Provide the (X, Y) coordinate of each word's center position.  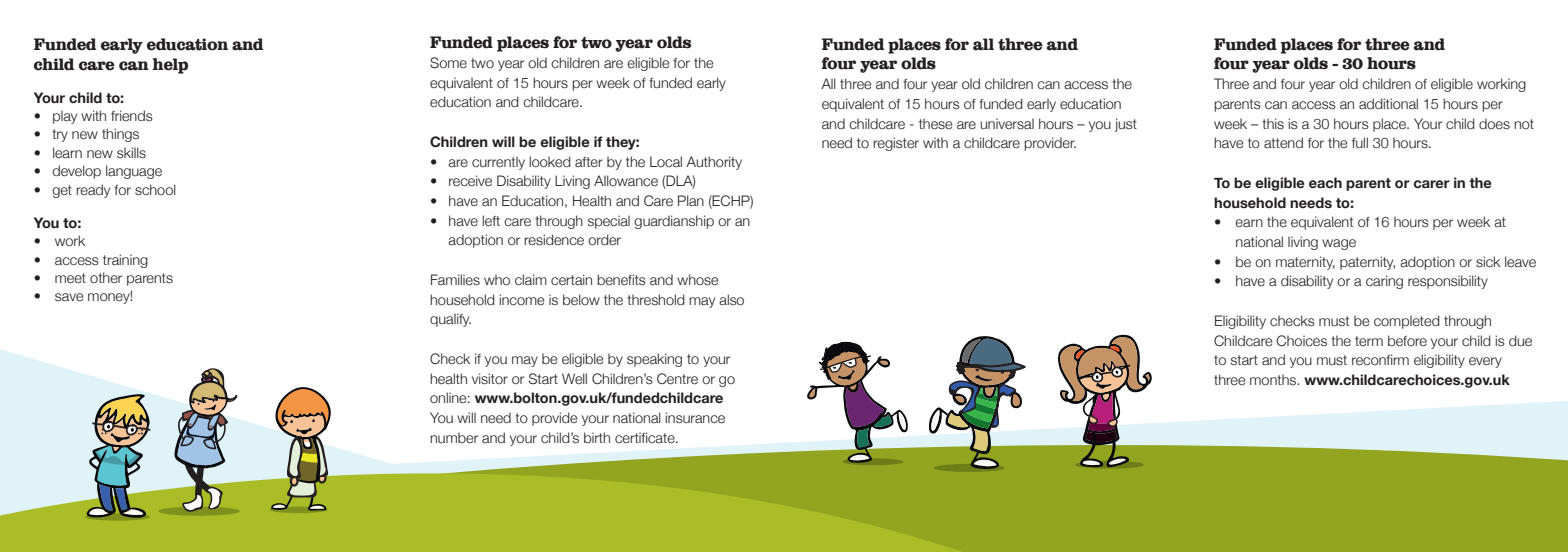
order (604, 239)
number (454, 438)
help (170, 66)
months (1274, 379)
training (125, 261)
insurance (695, 418)
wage (1339, 244)
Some (448, 63)
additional (1388, 103)
